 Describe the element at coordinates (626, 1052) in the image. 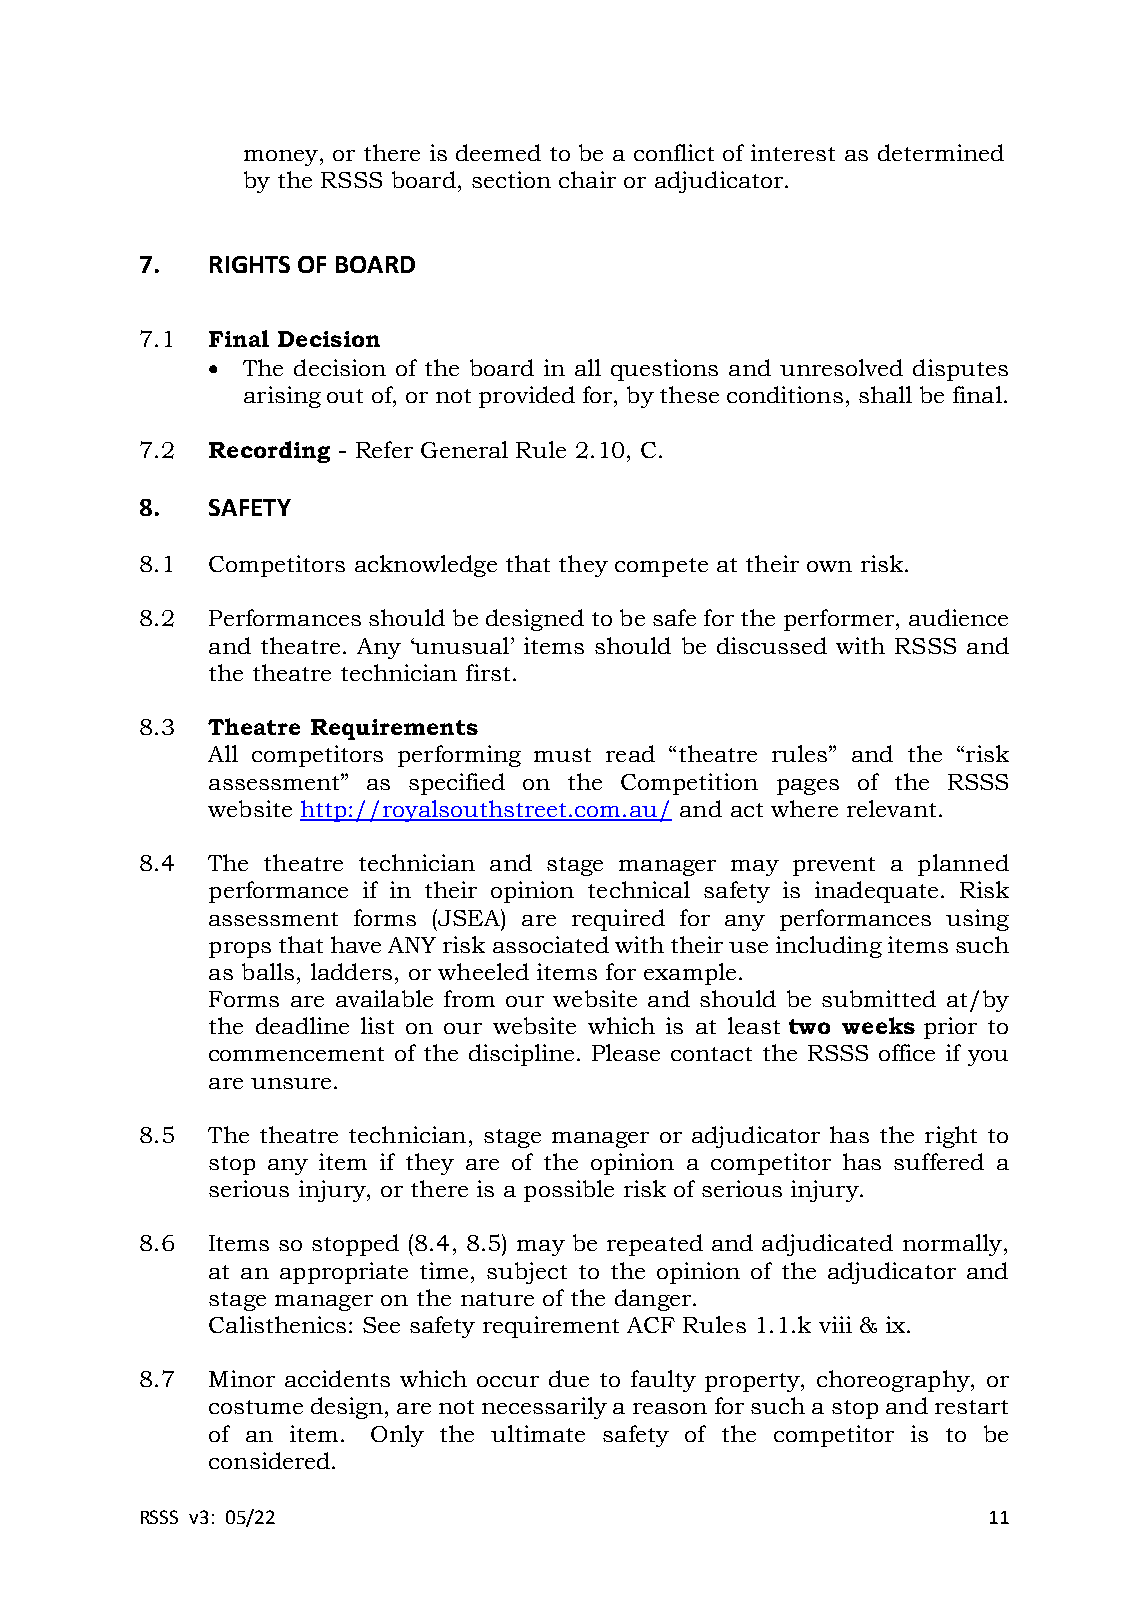

I see `Please` at that location.
